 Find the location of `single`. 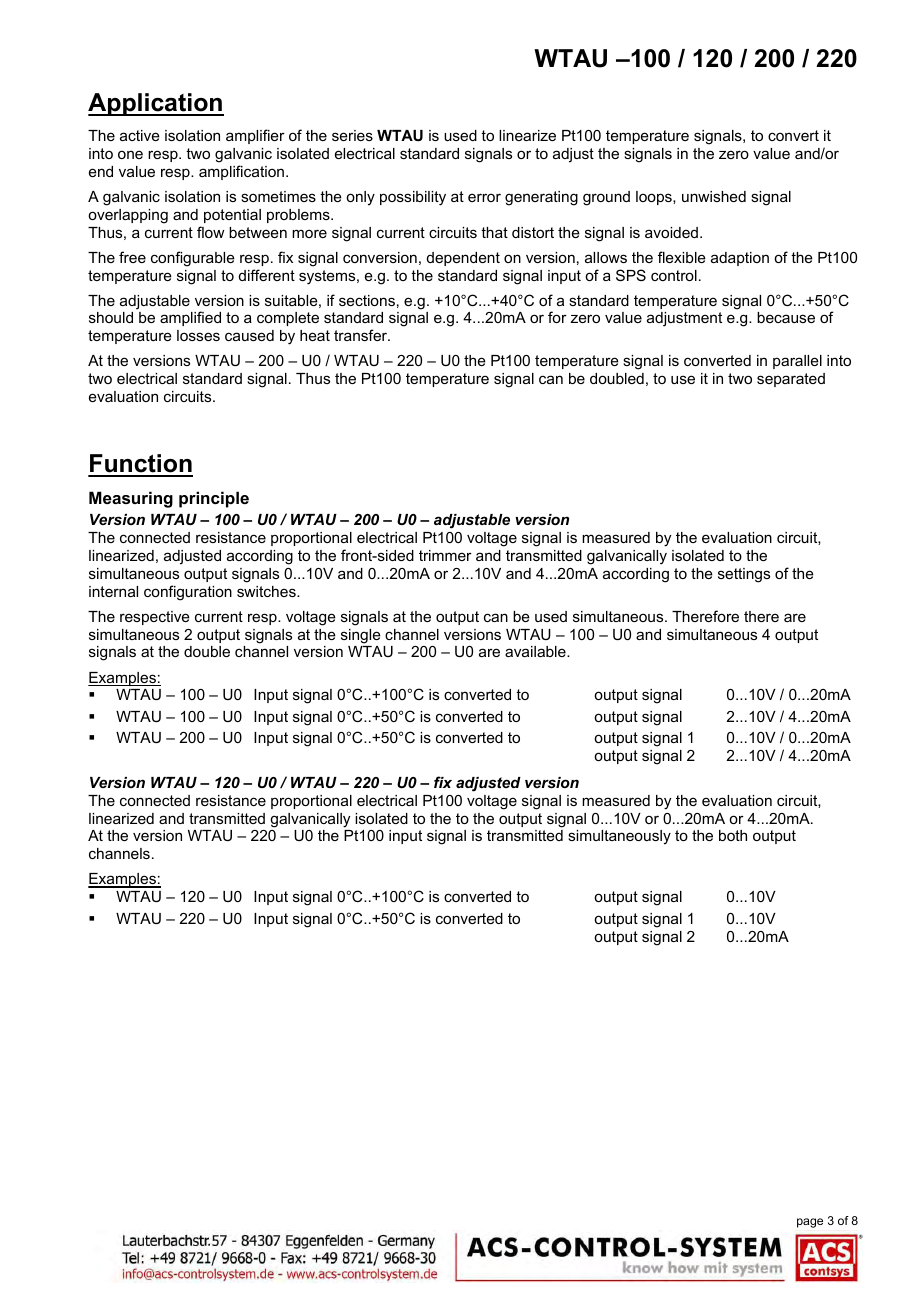

single is located at coordinates (361, 636).
